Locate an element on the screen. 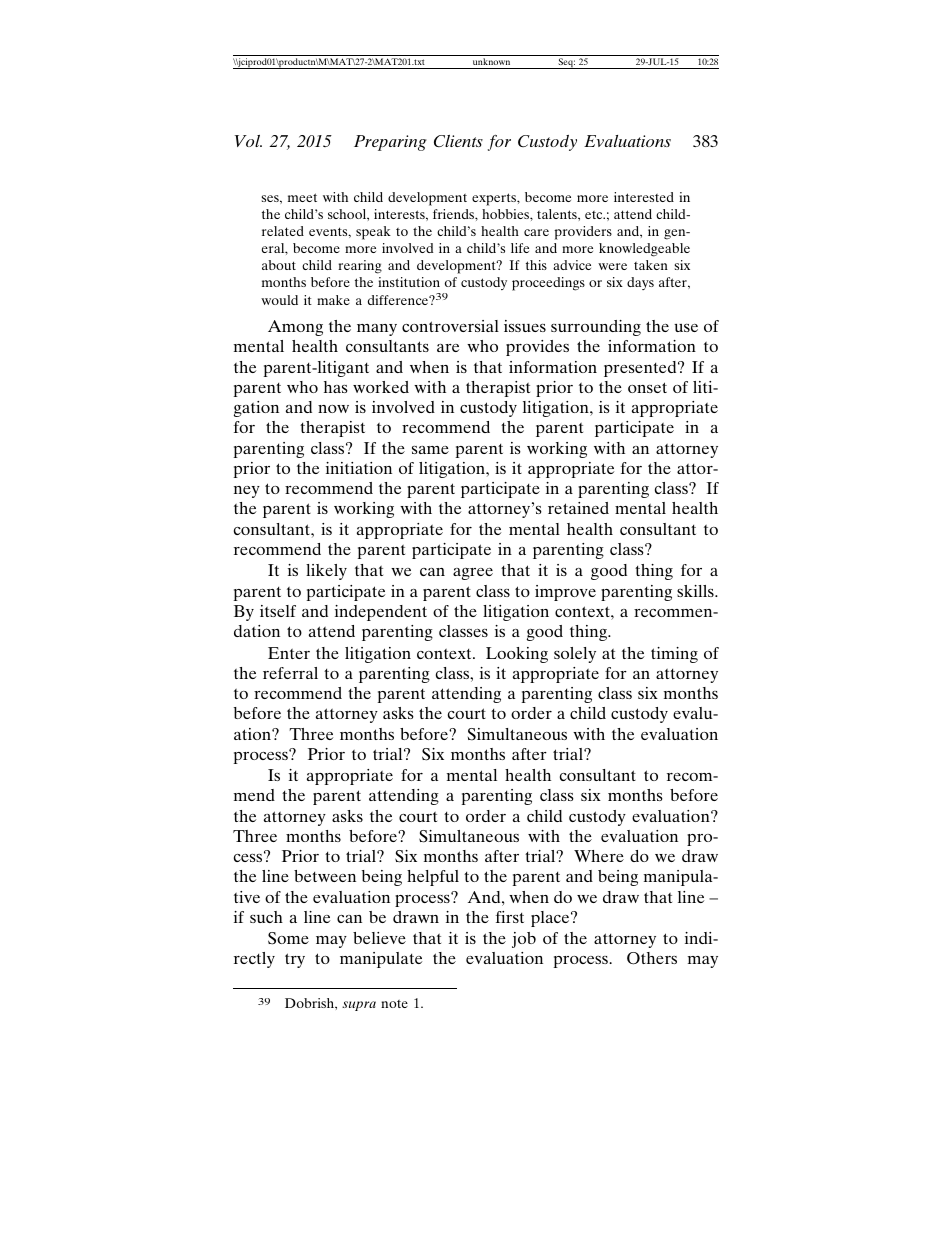 The image size is (952, 1233). retained is located at coordinates (578, 508).
